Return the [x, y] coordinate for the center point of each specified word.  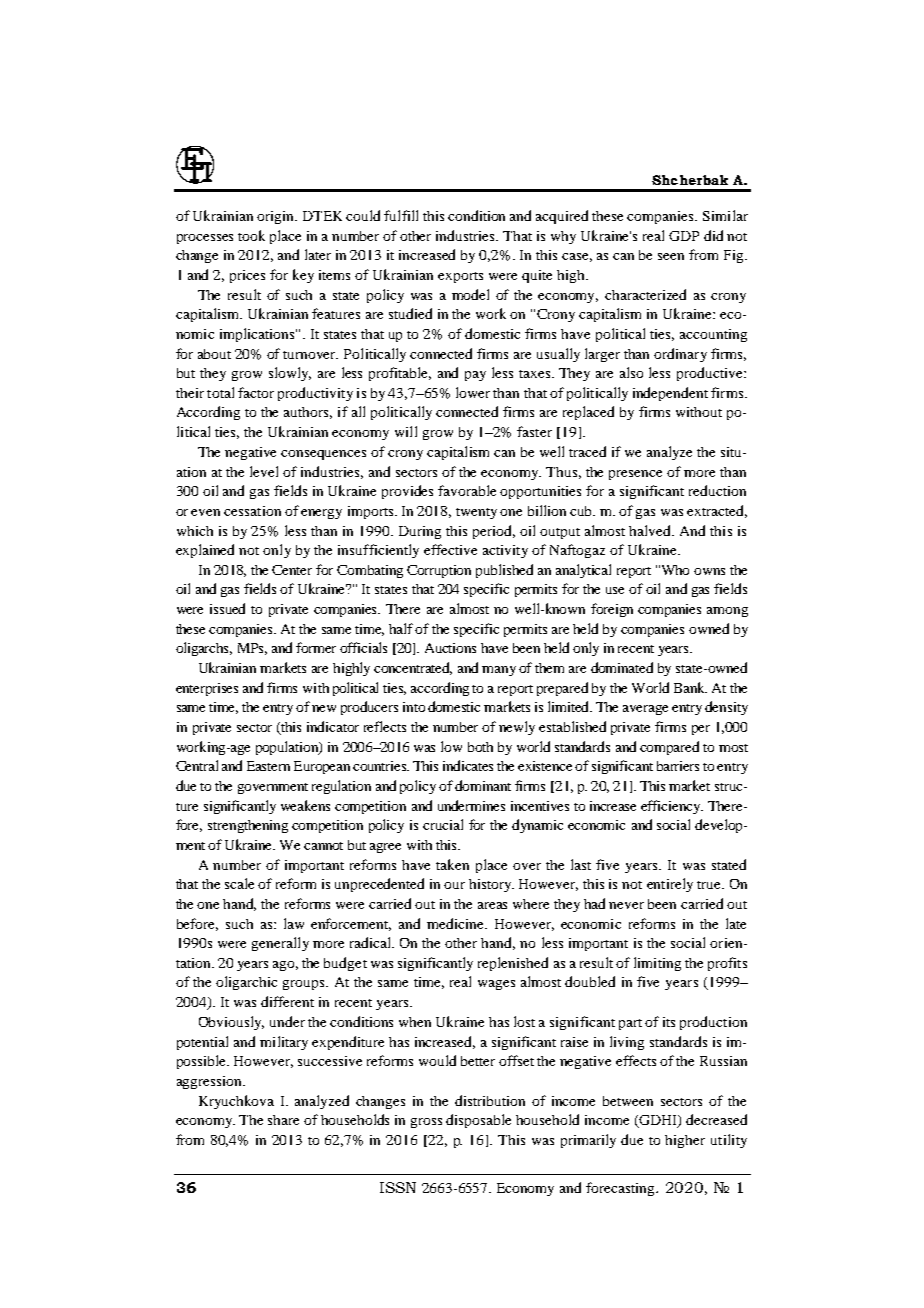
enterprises [207, 689]
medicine [457, 923]
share [283, 1120]
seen [671, 256]
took [251, 235]
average [645, 710]
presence [635, 475]
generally [280, 944]
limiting [657, 964]
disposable [478, 1121]
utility [729, 1141]
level [264, 471]
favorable [467, 490]
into [414, 707]
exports [460, 277]
